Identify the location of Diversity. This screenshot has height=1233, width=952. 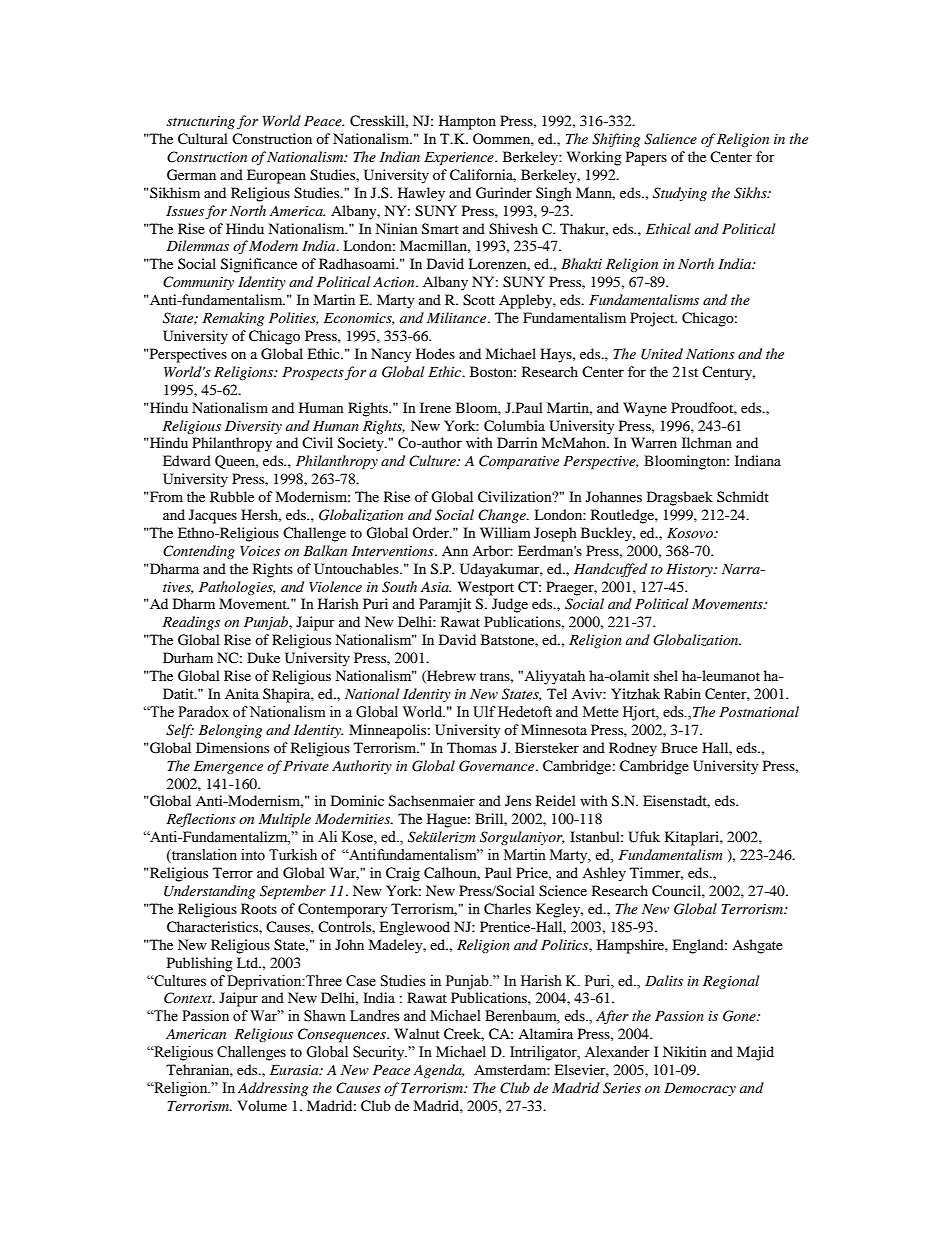
(253, 427).
